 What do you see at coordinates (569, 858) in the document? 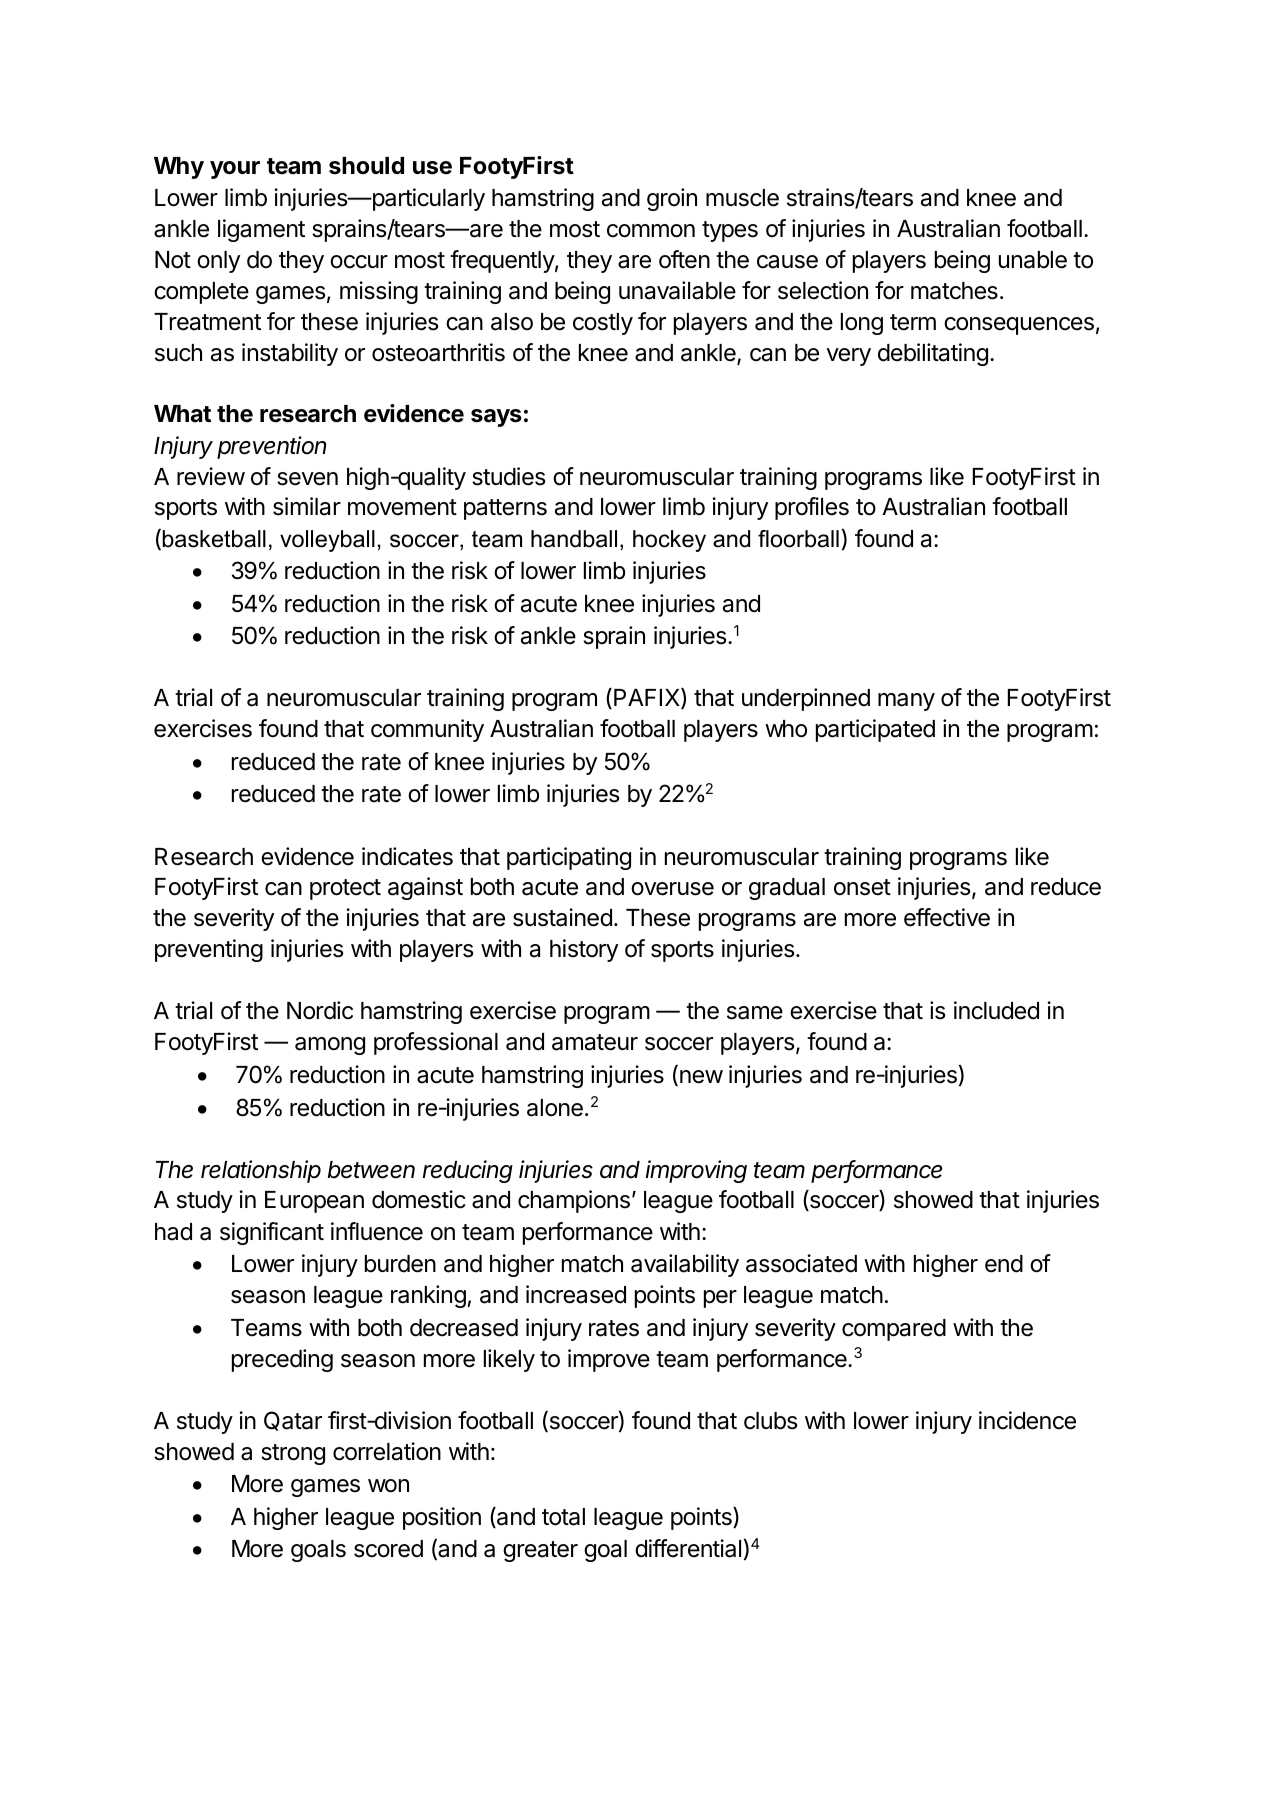
I see `participating` at bounding box center [569, 858].
